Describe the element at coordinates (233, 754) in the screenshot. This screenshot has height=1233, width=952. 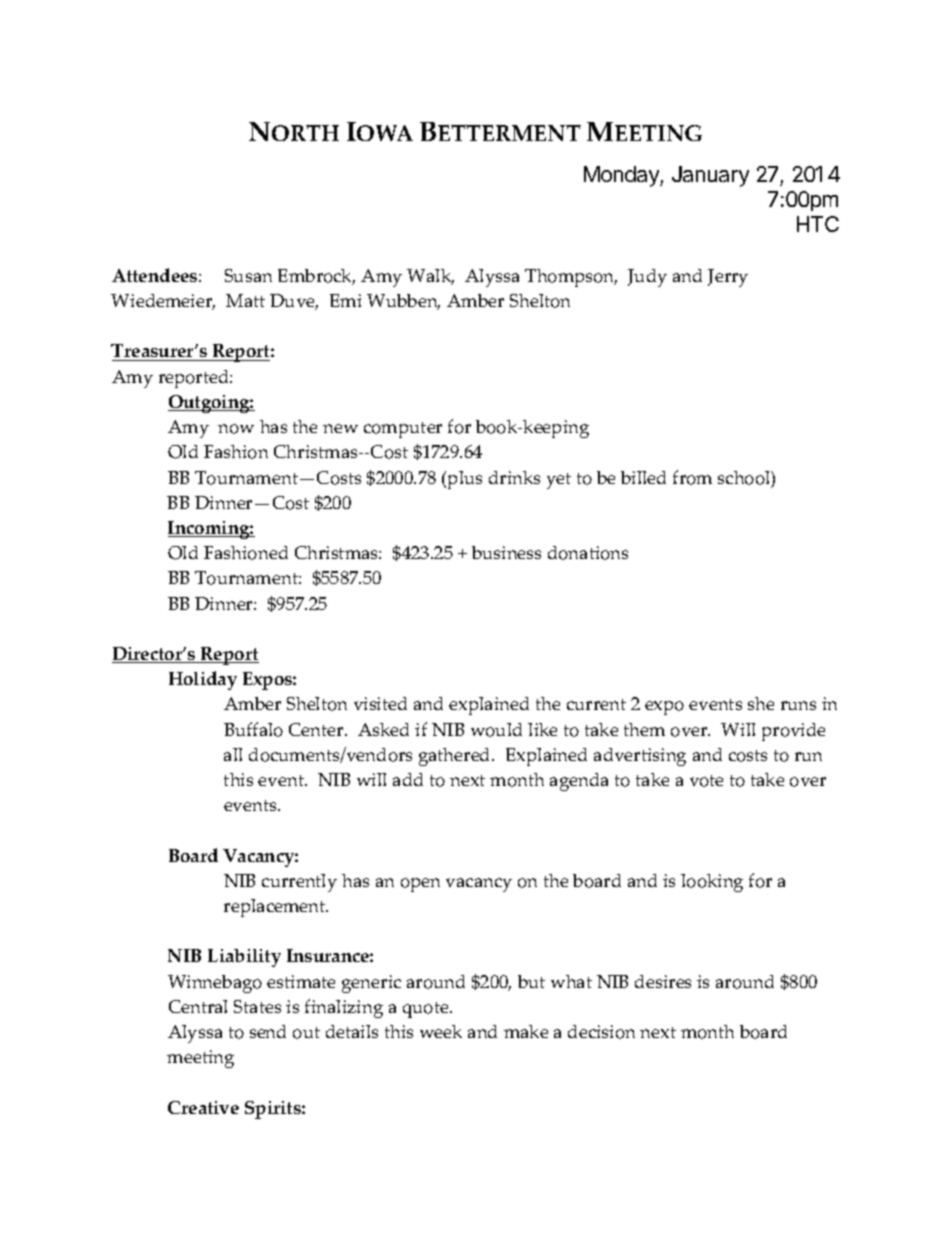
I see `all` at that location.
